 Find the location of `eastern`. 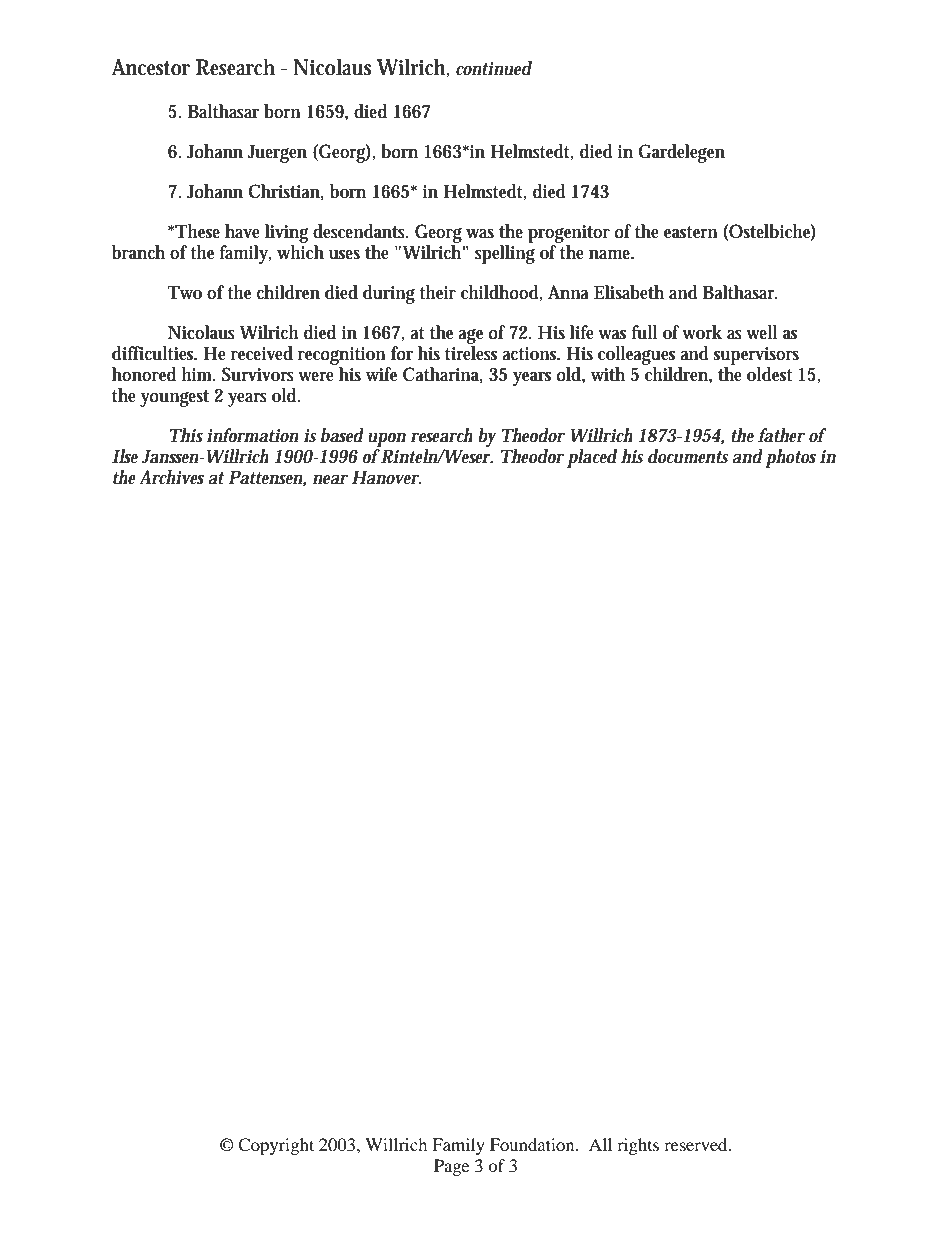

eastern is located at coordinates (691, 232).
